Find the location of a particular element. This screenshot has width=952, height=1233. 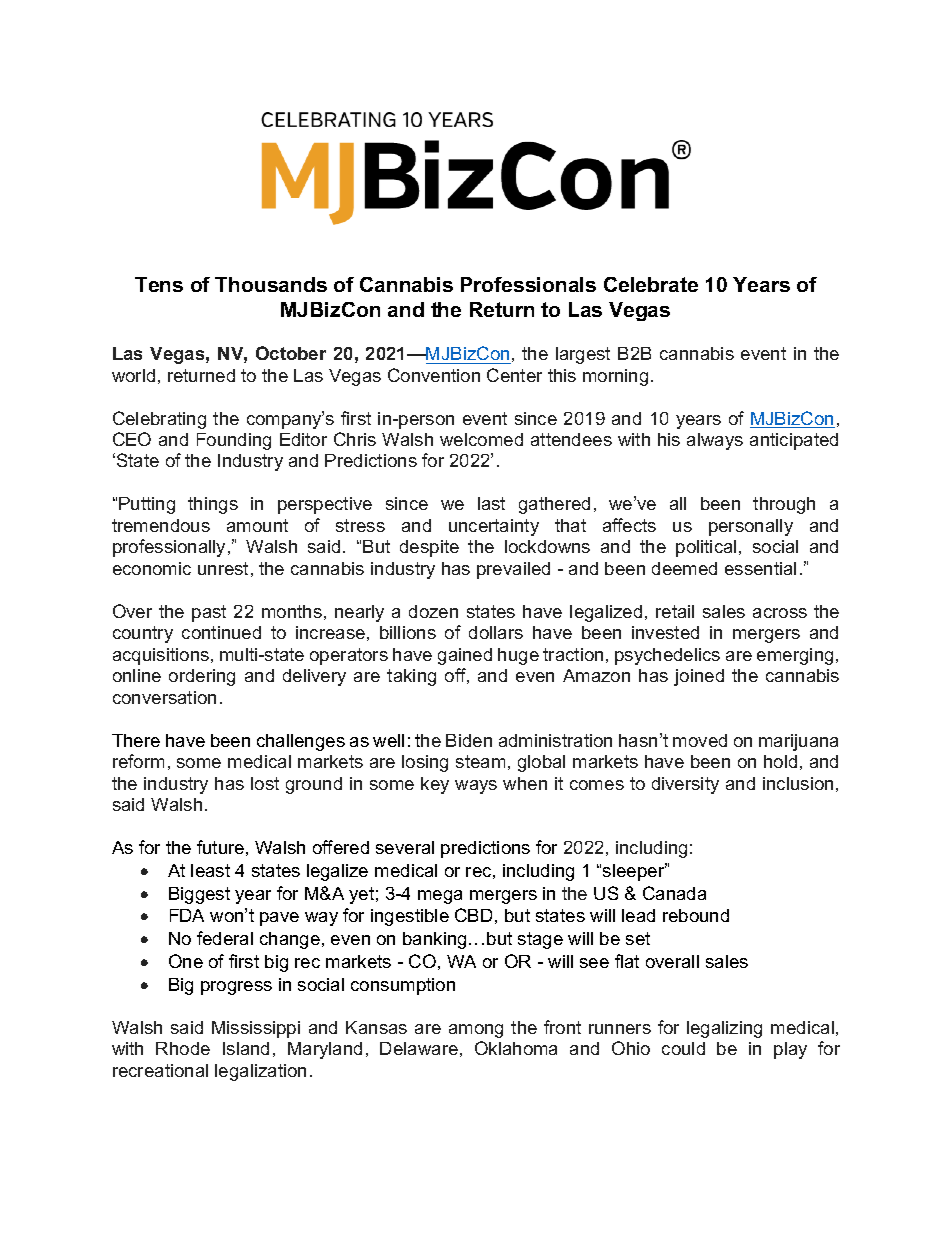

Professionals is located at coordinates (528, 284).
